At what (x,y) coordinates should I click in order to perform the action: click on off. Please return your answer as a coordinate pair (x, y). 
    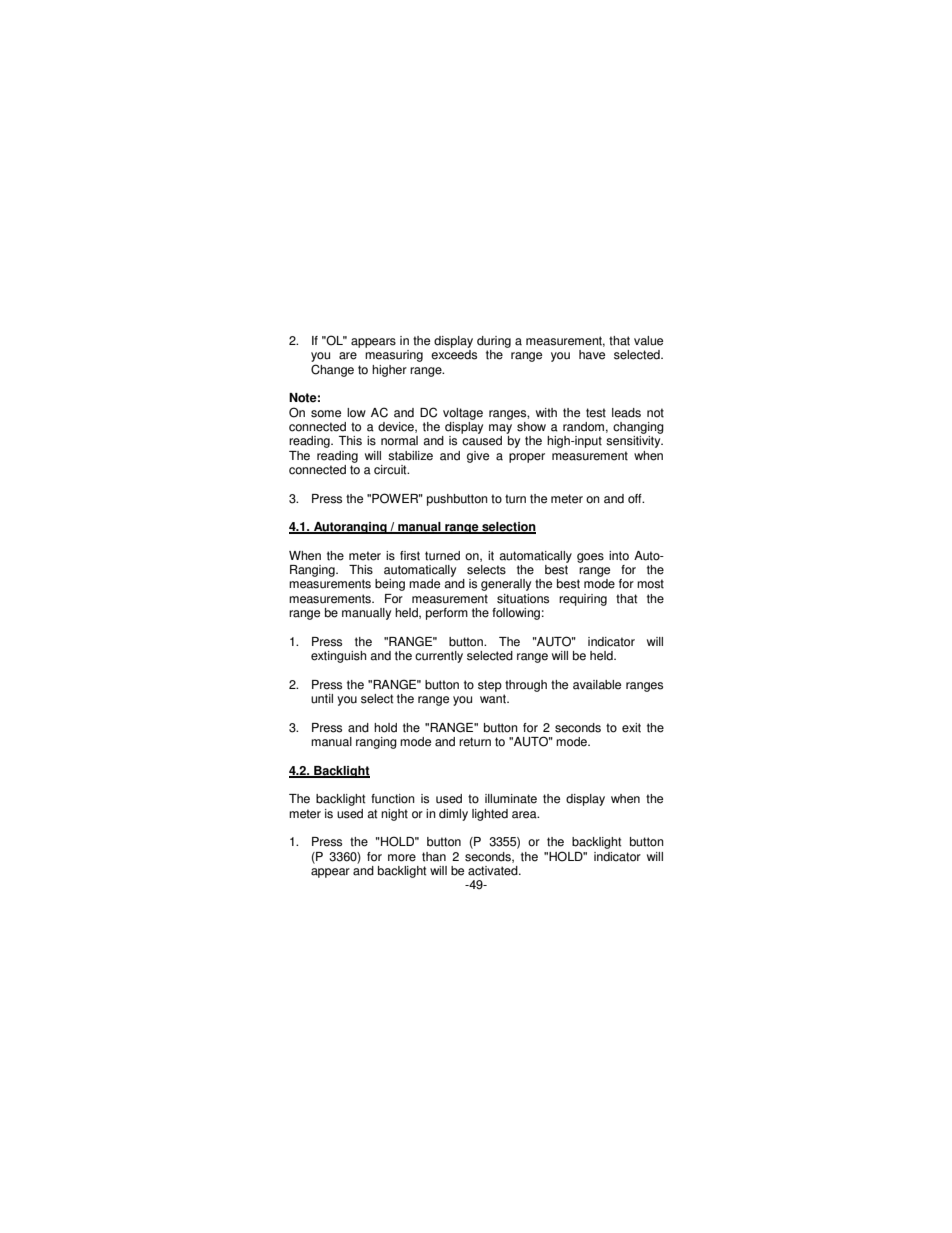
    Looking at the image, I should click on (636, 499).
